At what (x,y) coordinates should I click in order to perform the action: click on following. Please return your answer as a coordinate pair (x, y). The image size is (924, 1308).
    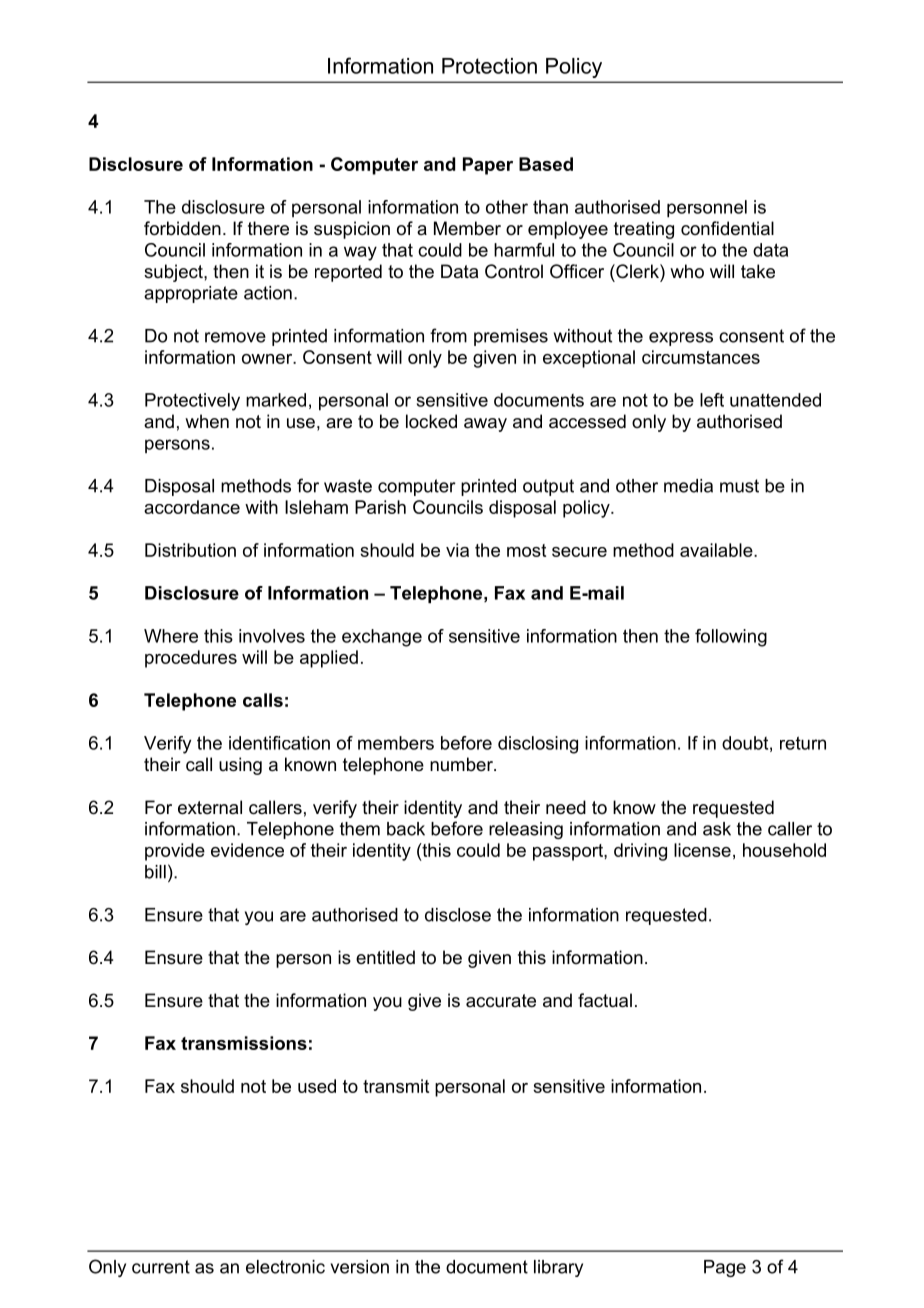
    Looking at the image, I should click on (731, 638).
